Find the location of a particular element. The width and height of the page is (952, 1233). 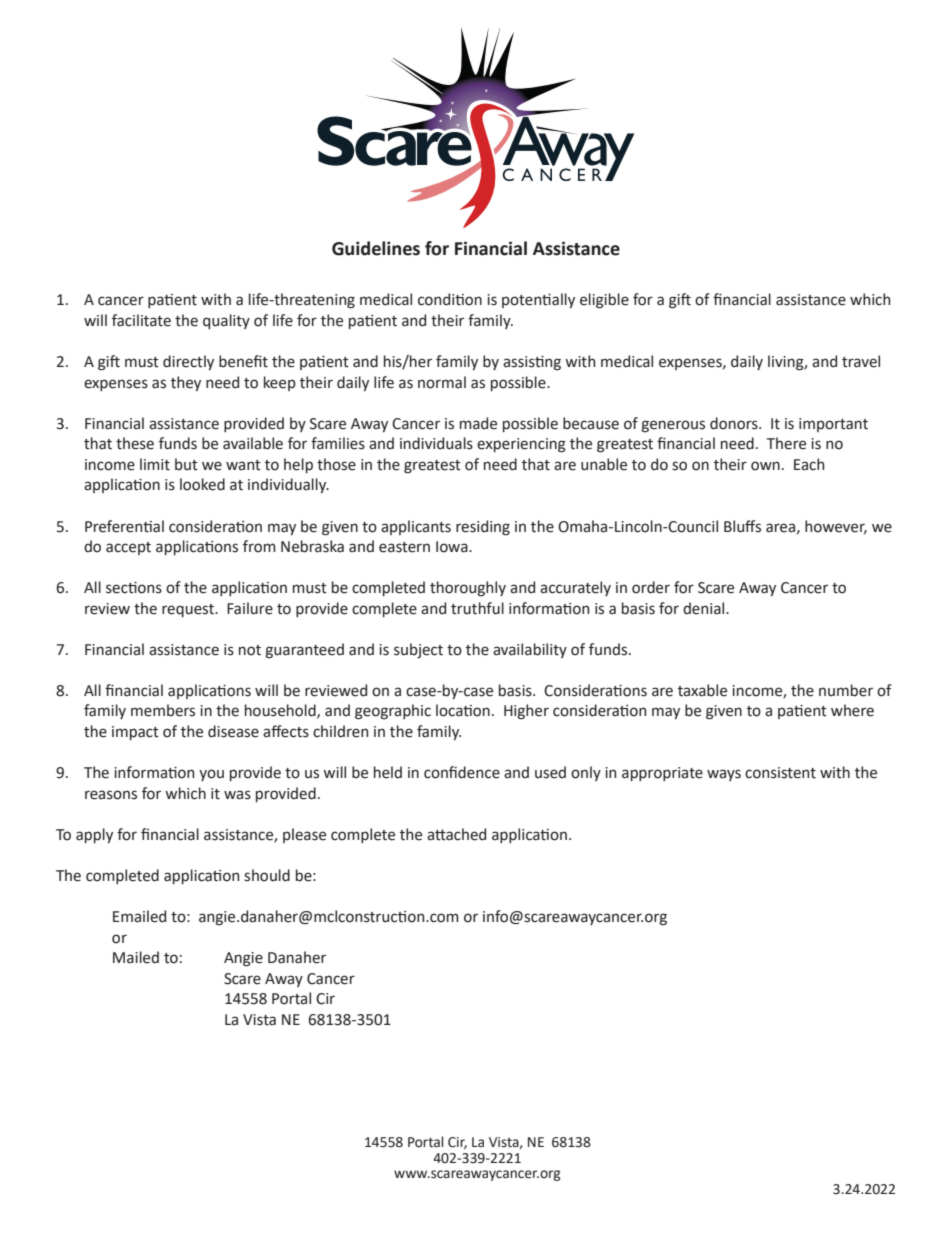

should is located at coordinates (267, 875).
